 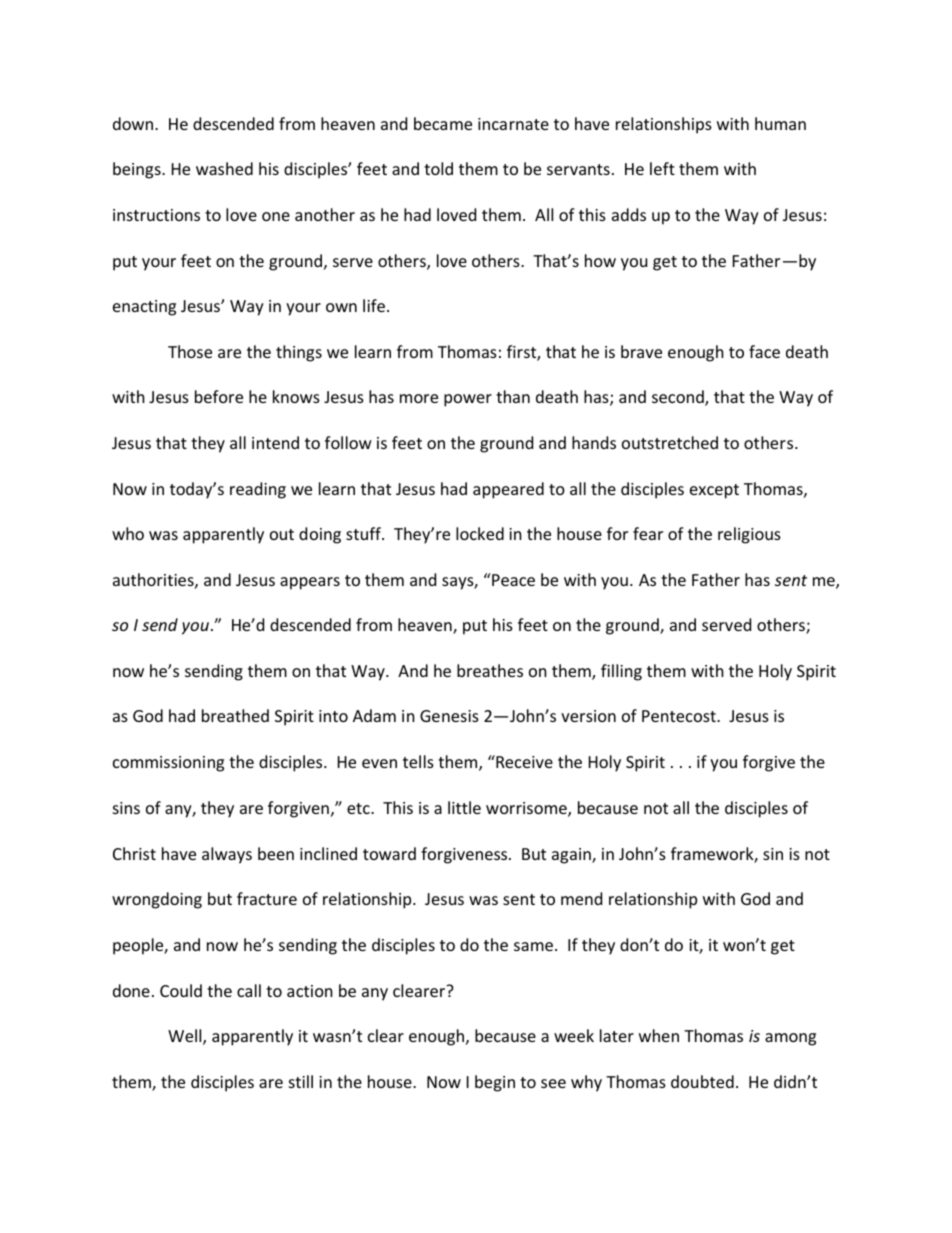 What do you see at coordinates (438, 168) in the image?
I see `told` at bounding box center [438, 168].
